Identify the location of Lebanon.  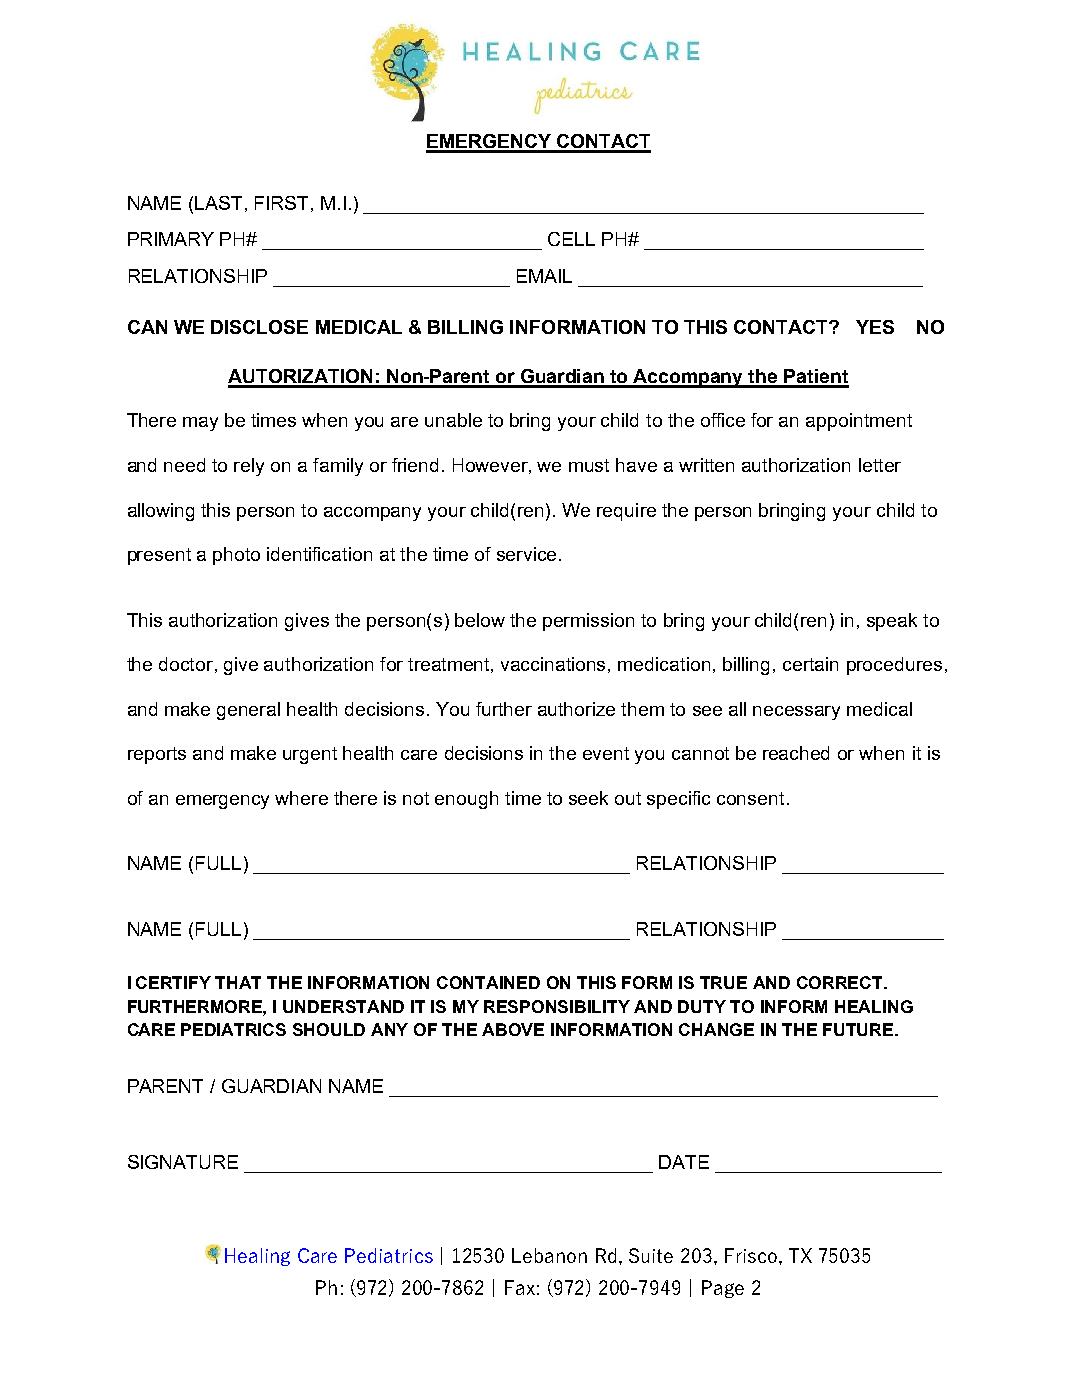
(549, 1255).
